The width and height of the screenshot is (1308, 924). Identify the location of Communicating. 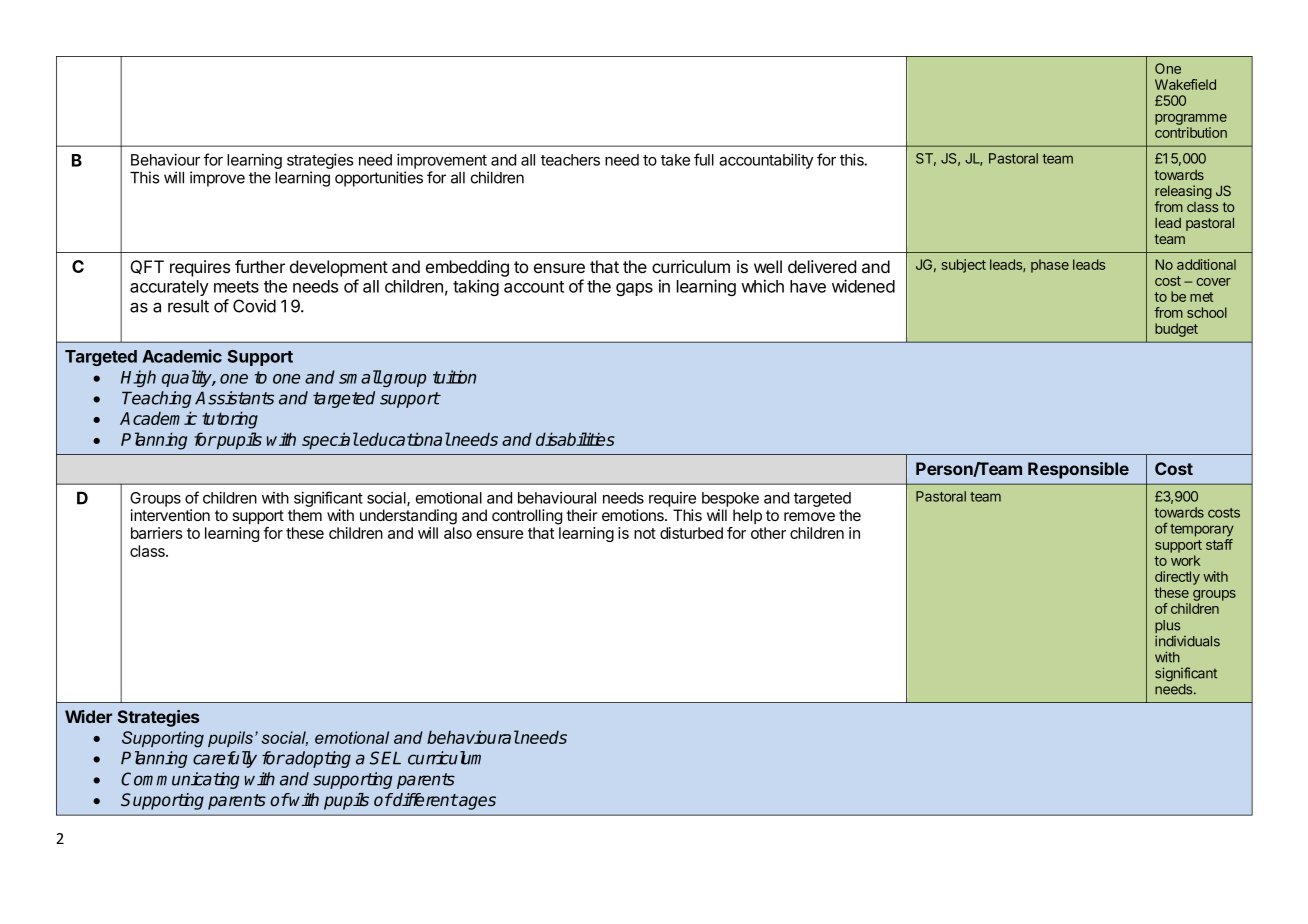
(180, 780).
